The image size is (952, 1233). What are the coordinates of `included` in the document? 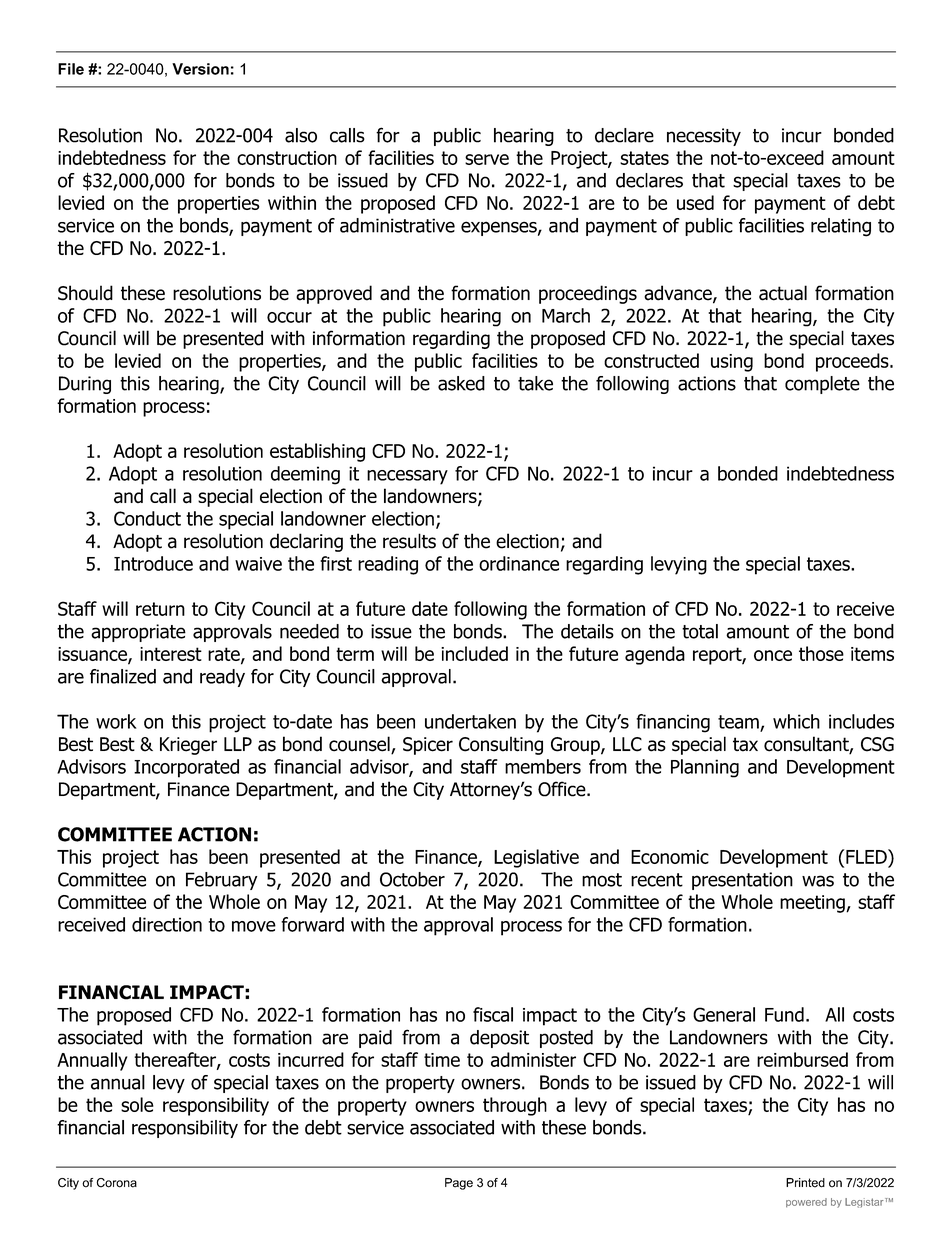 It's located at (474, 653).
